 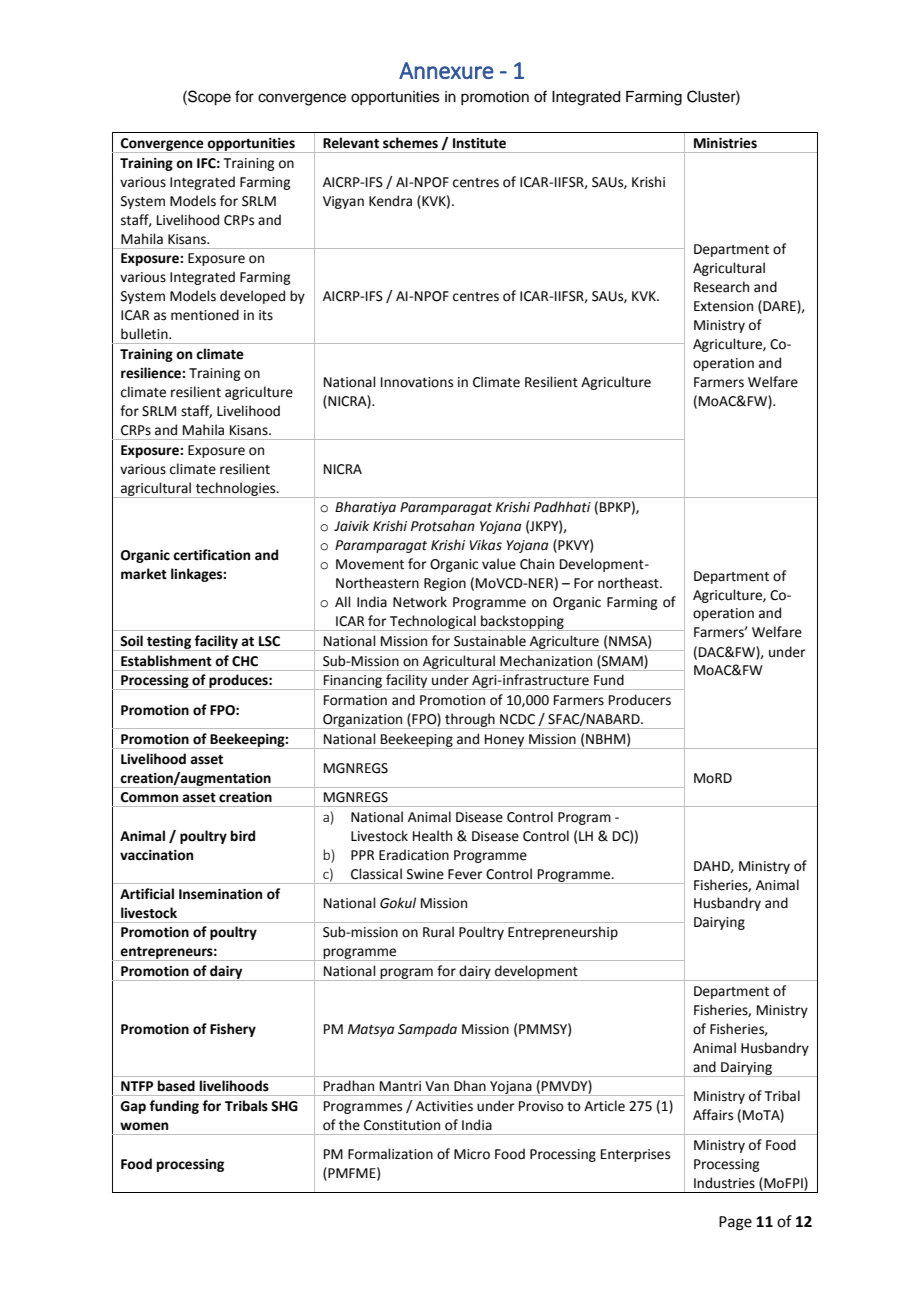 I want to click on Establishment, so click(x=166, y=661).
